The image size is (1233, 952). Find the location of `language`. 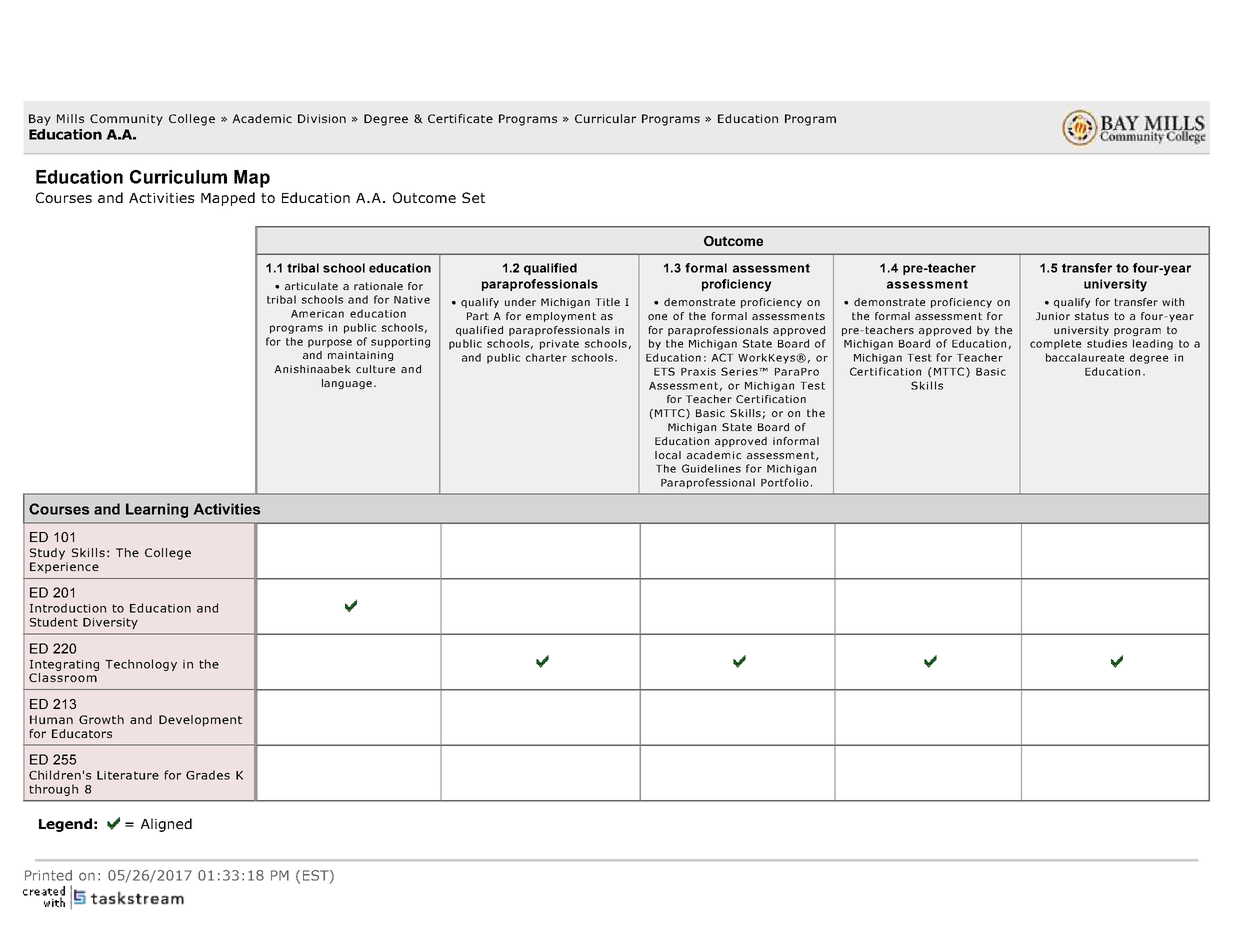

language is located at coordinates (347, 384).
